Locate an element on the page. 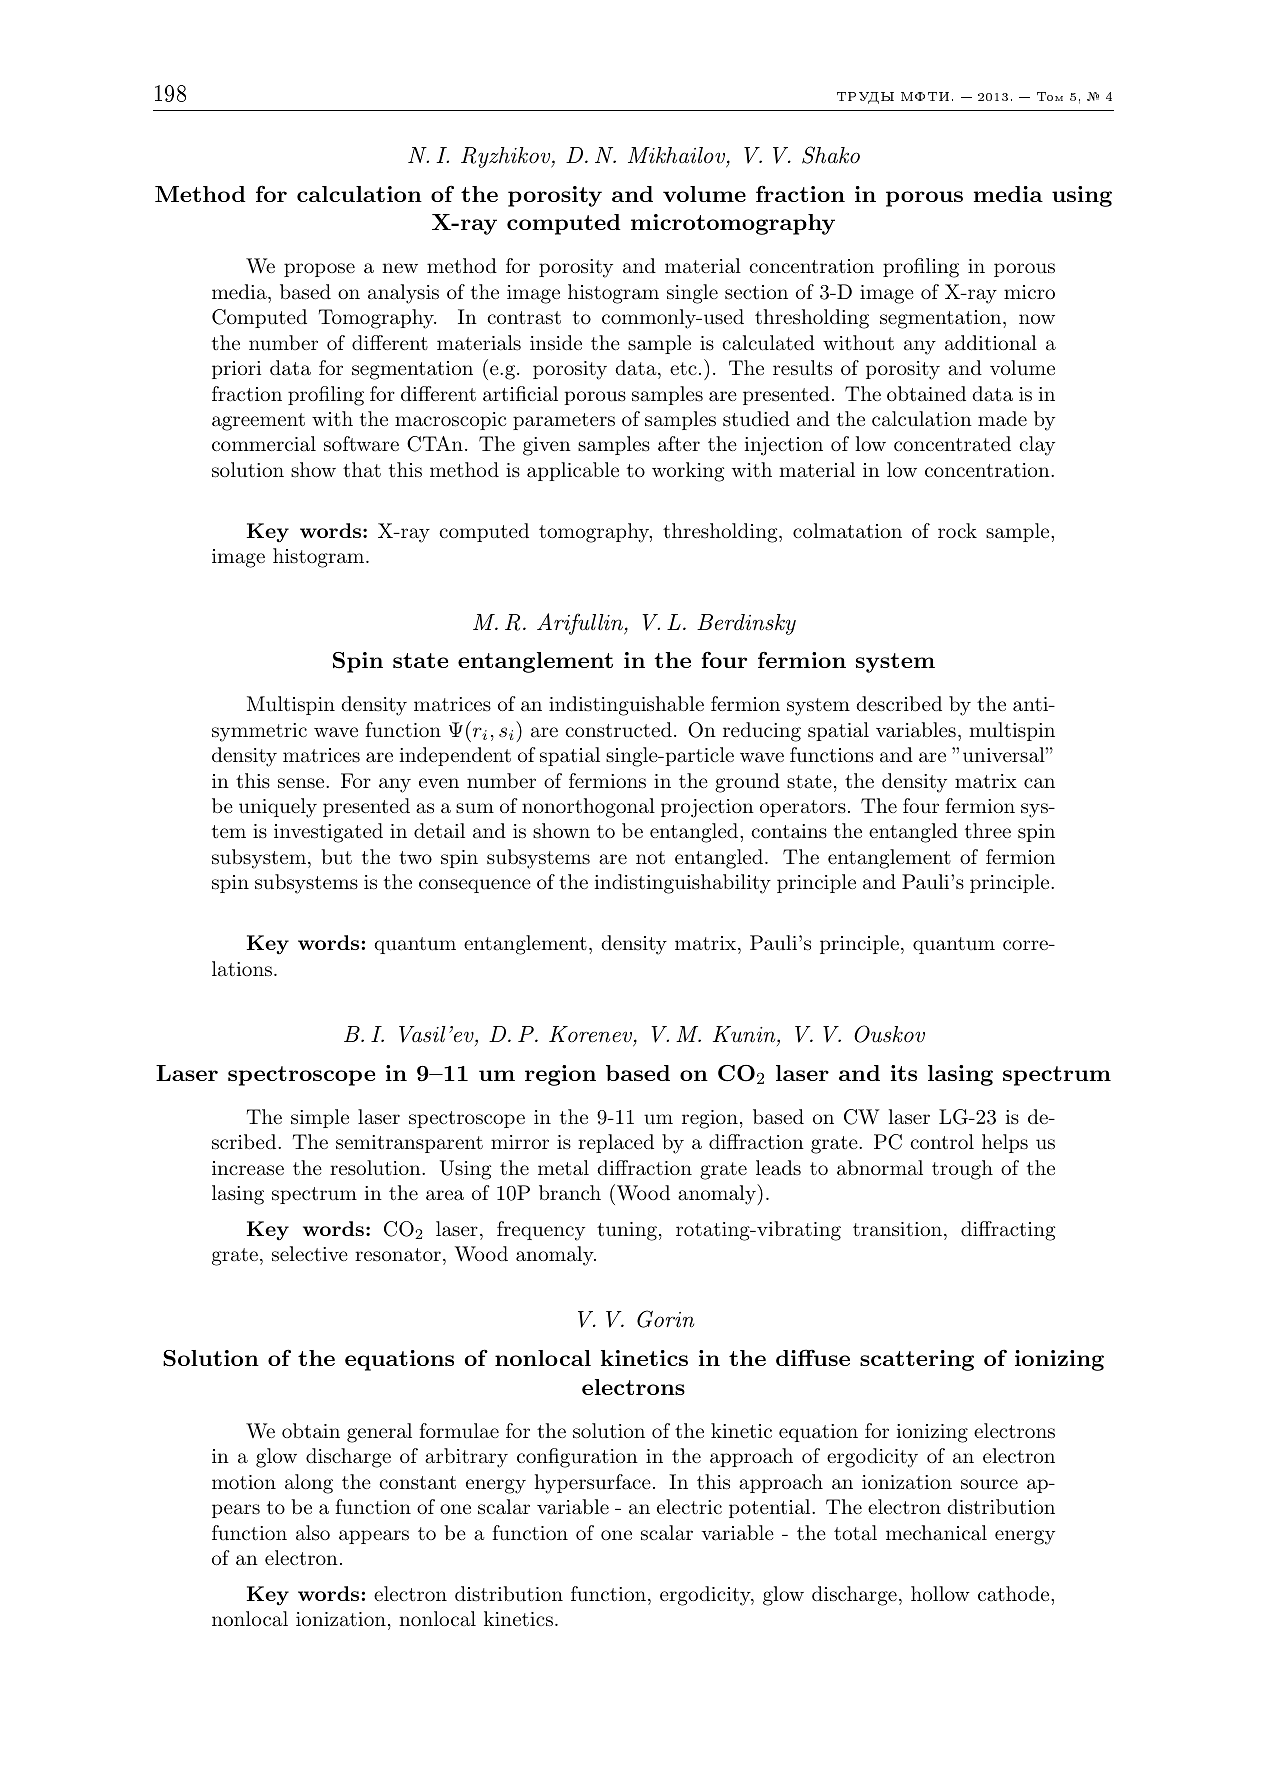  mechanical is located at coordinates (936, 1533).
